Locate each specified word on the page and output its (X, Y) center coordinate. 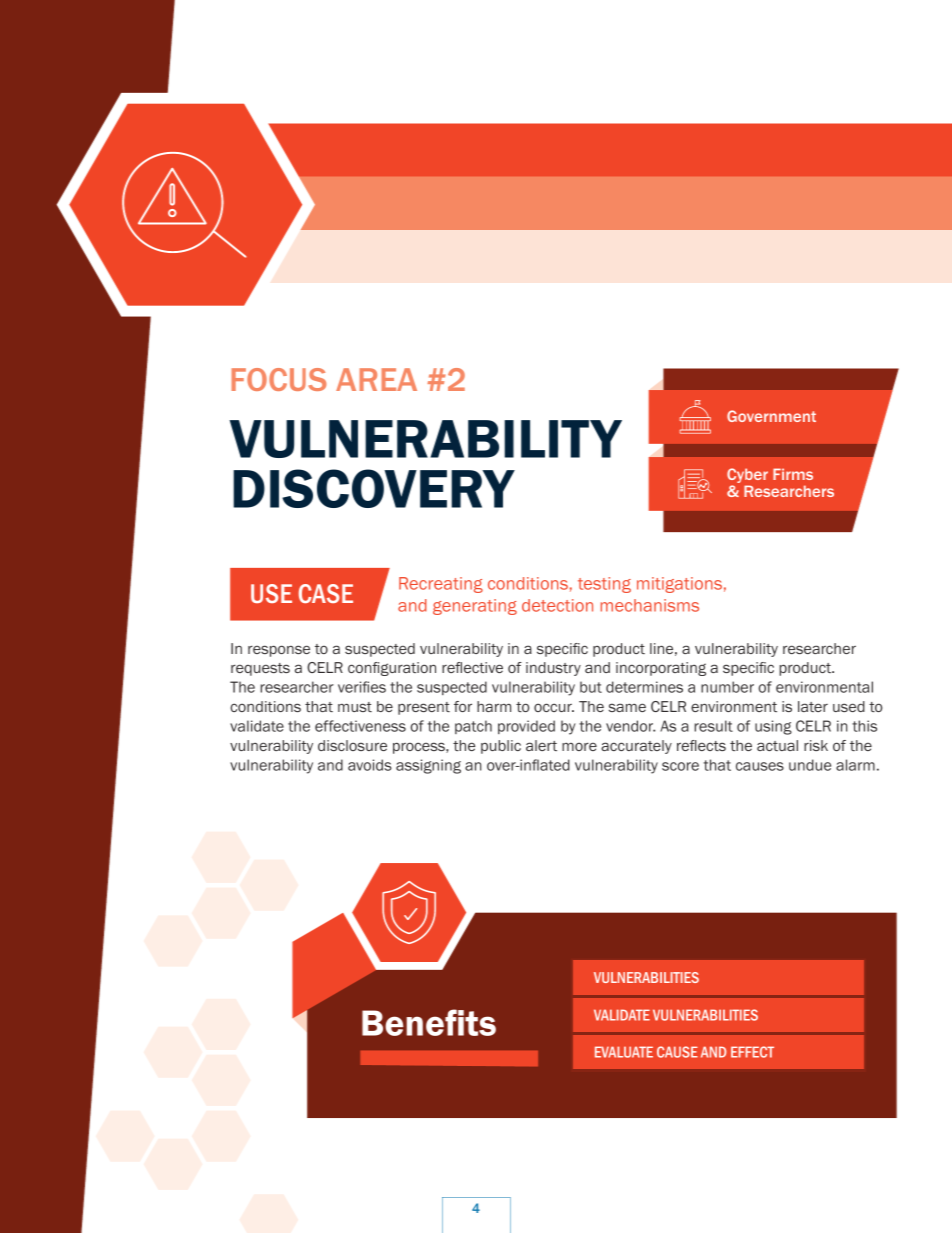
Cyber (747, 477)
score (680, 766)
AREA (376, 379)
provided (526, 727)
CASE (326, 593)
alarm (855, 765)
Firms (793, 474)
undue (810, 765)
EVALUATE (624, 1052)
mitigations (679, 585)
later (813, 706)
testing (604, 585)
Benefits (429, 1022)
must (355, 707)
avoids (370, 765)
